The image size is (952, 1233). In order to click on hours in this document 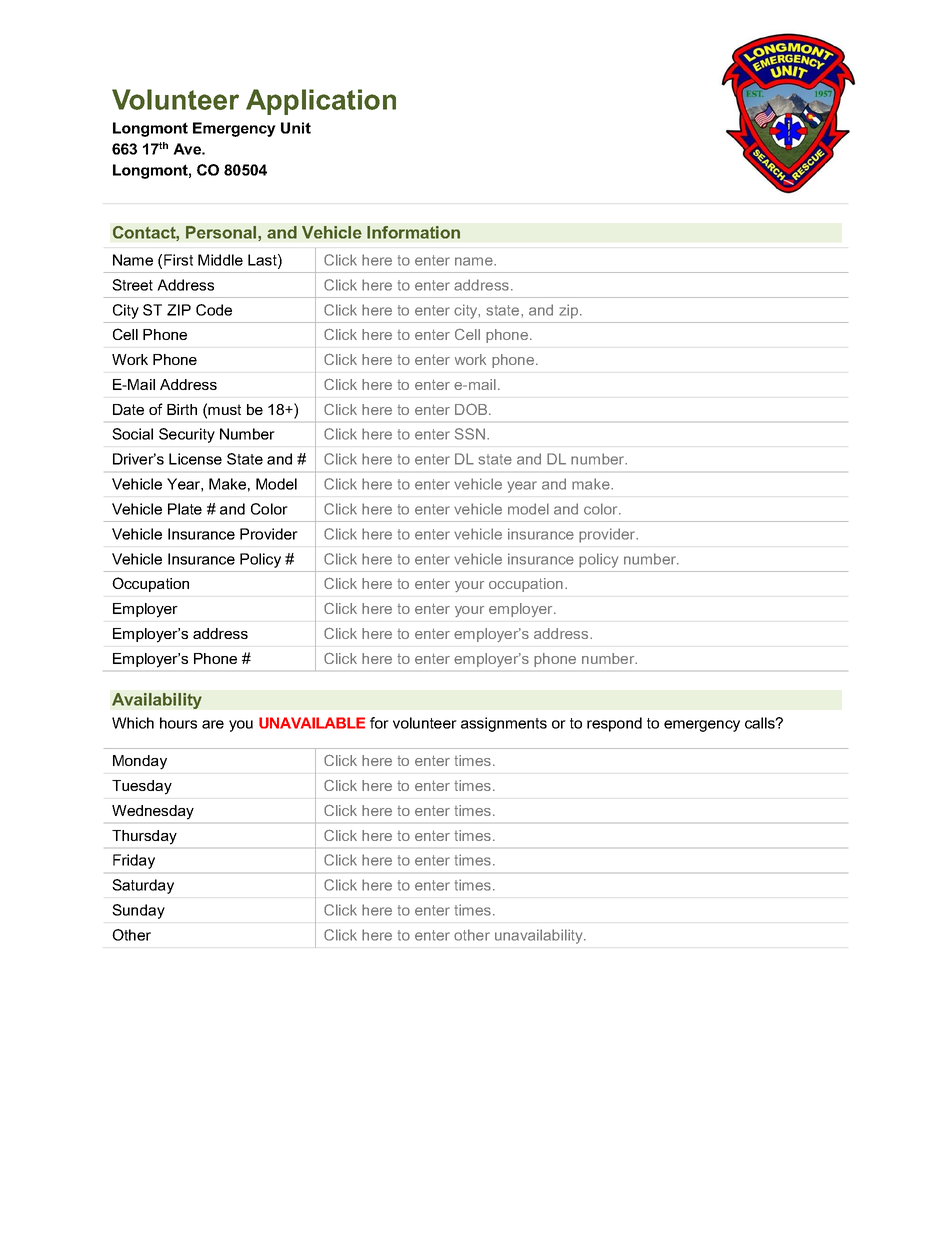, I will do `click(178, 723)`.
